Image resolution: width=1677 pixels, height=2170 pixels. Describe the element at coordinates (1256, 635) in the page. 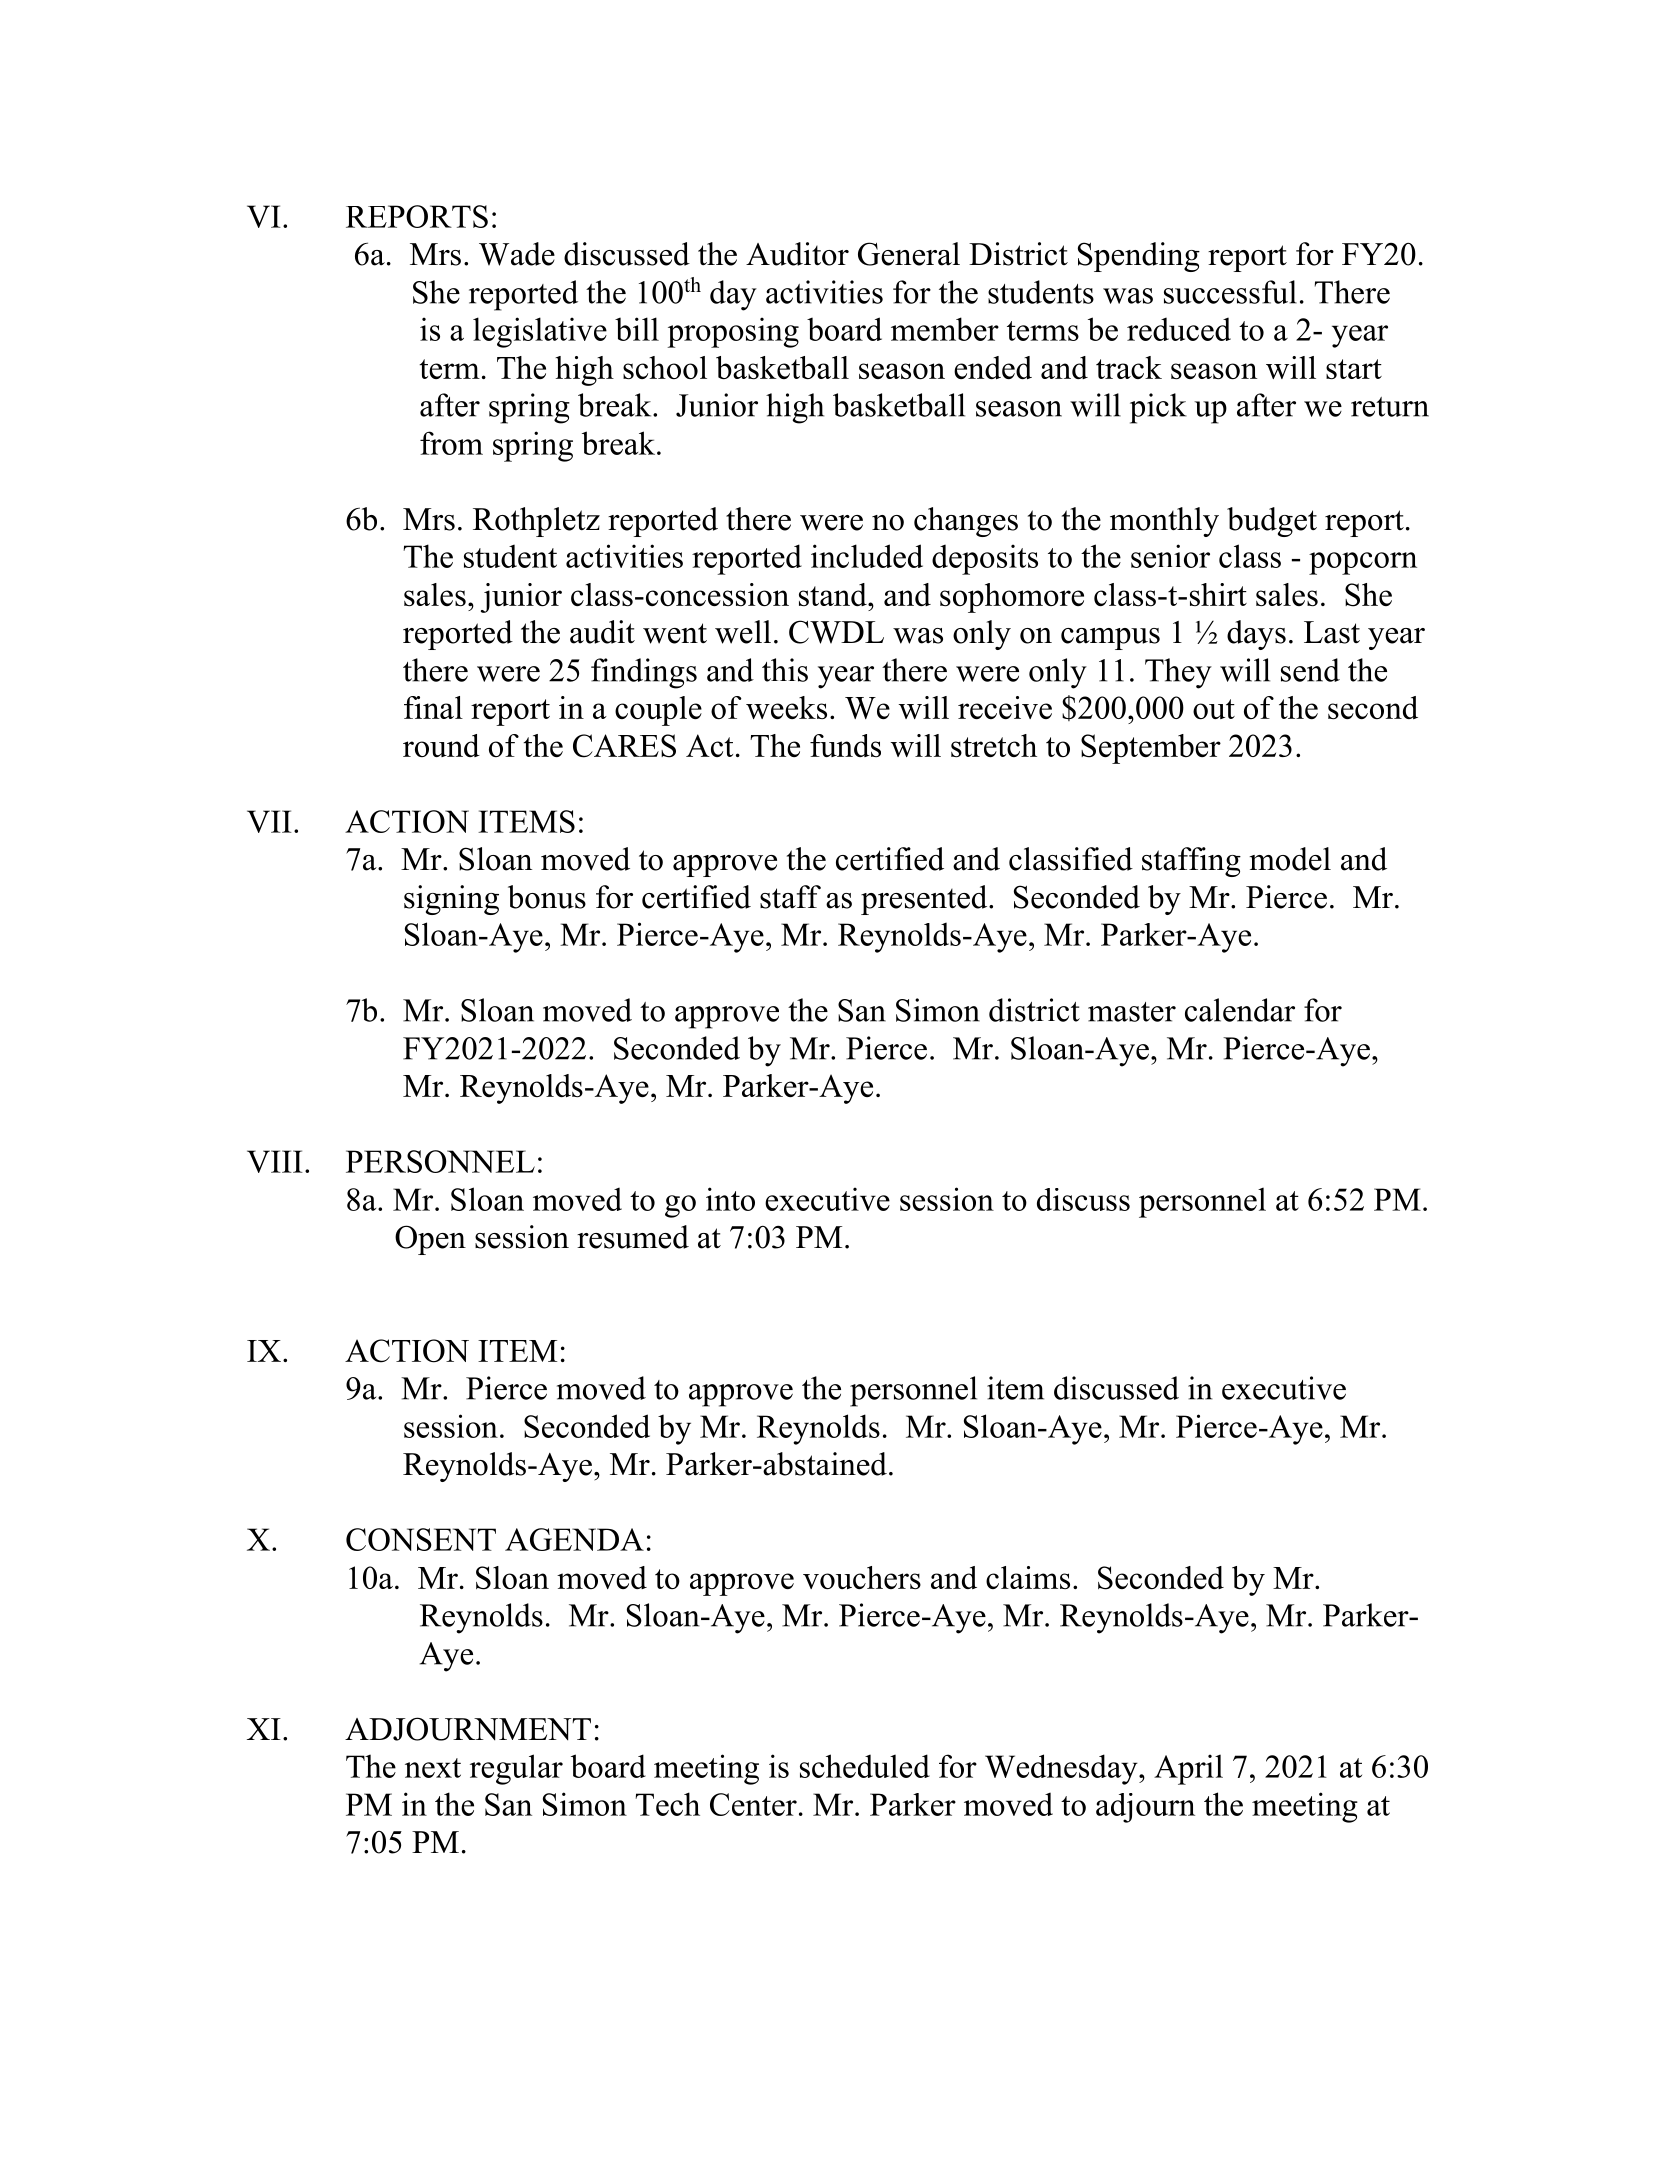

I see `days` at that location.
